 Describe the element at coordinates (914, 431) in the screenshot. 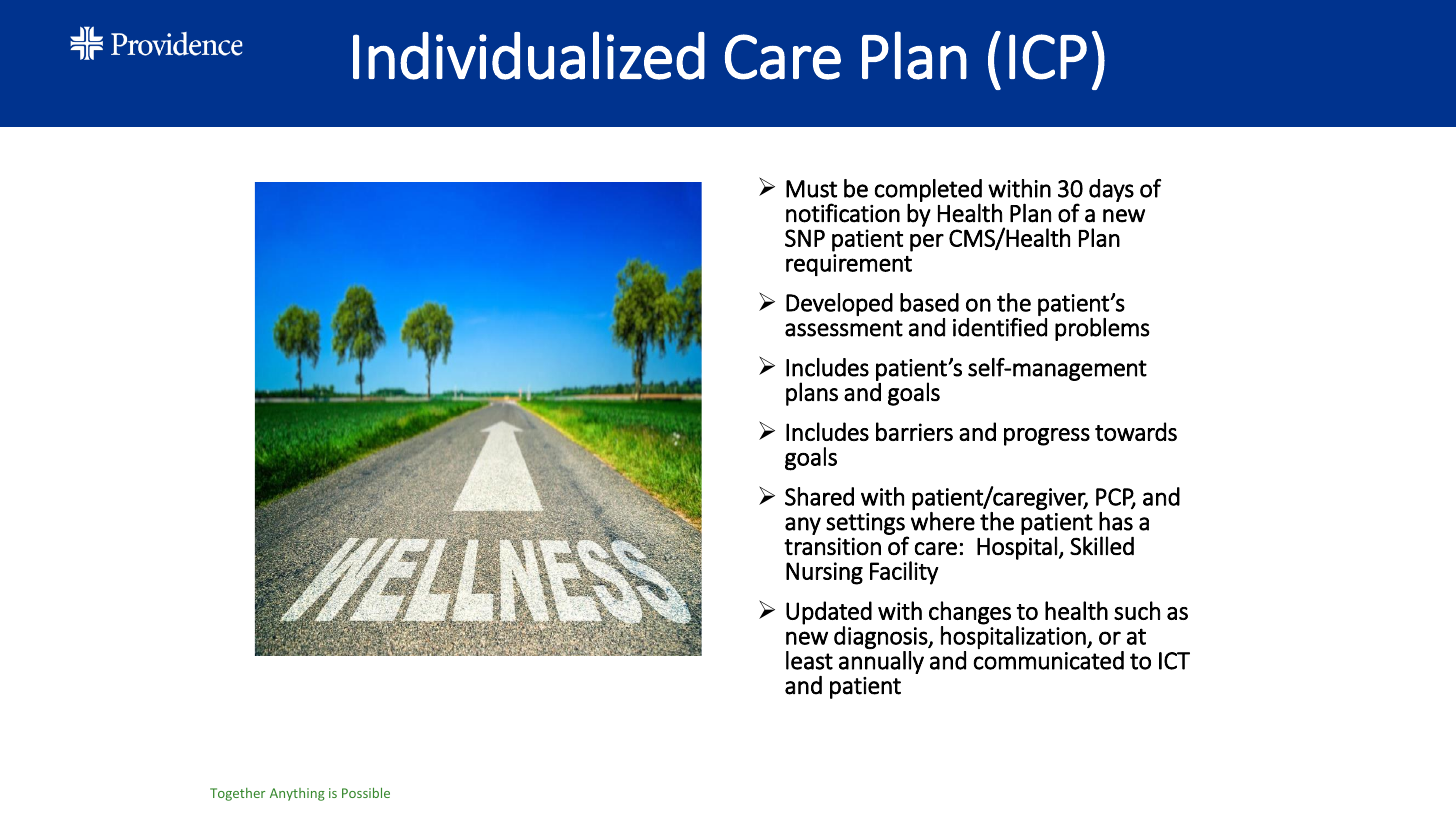

I see `barriers` at that location.
